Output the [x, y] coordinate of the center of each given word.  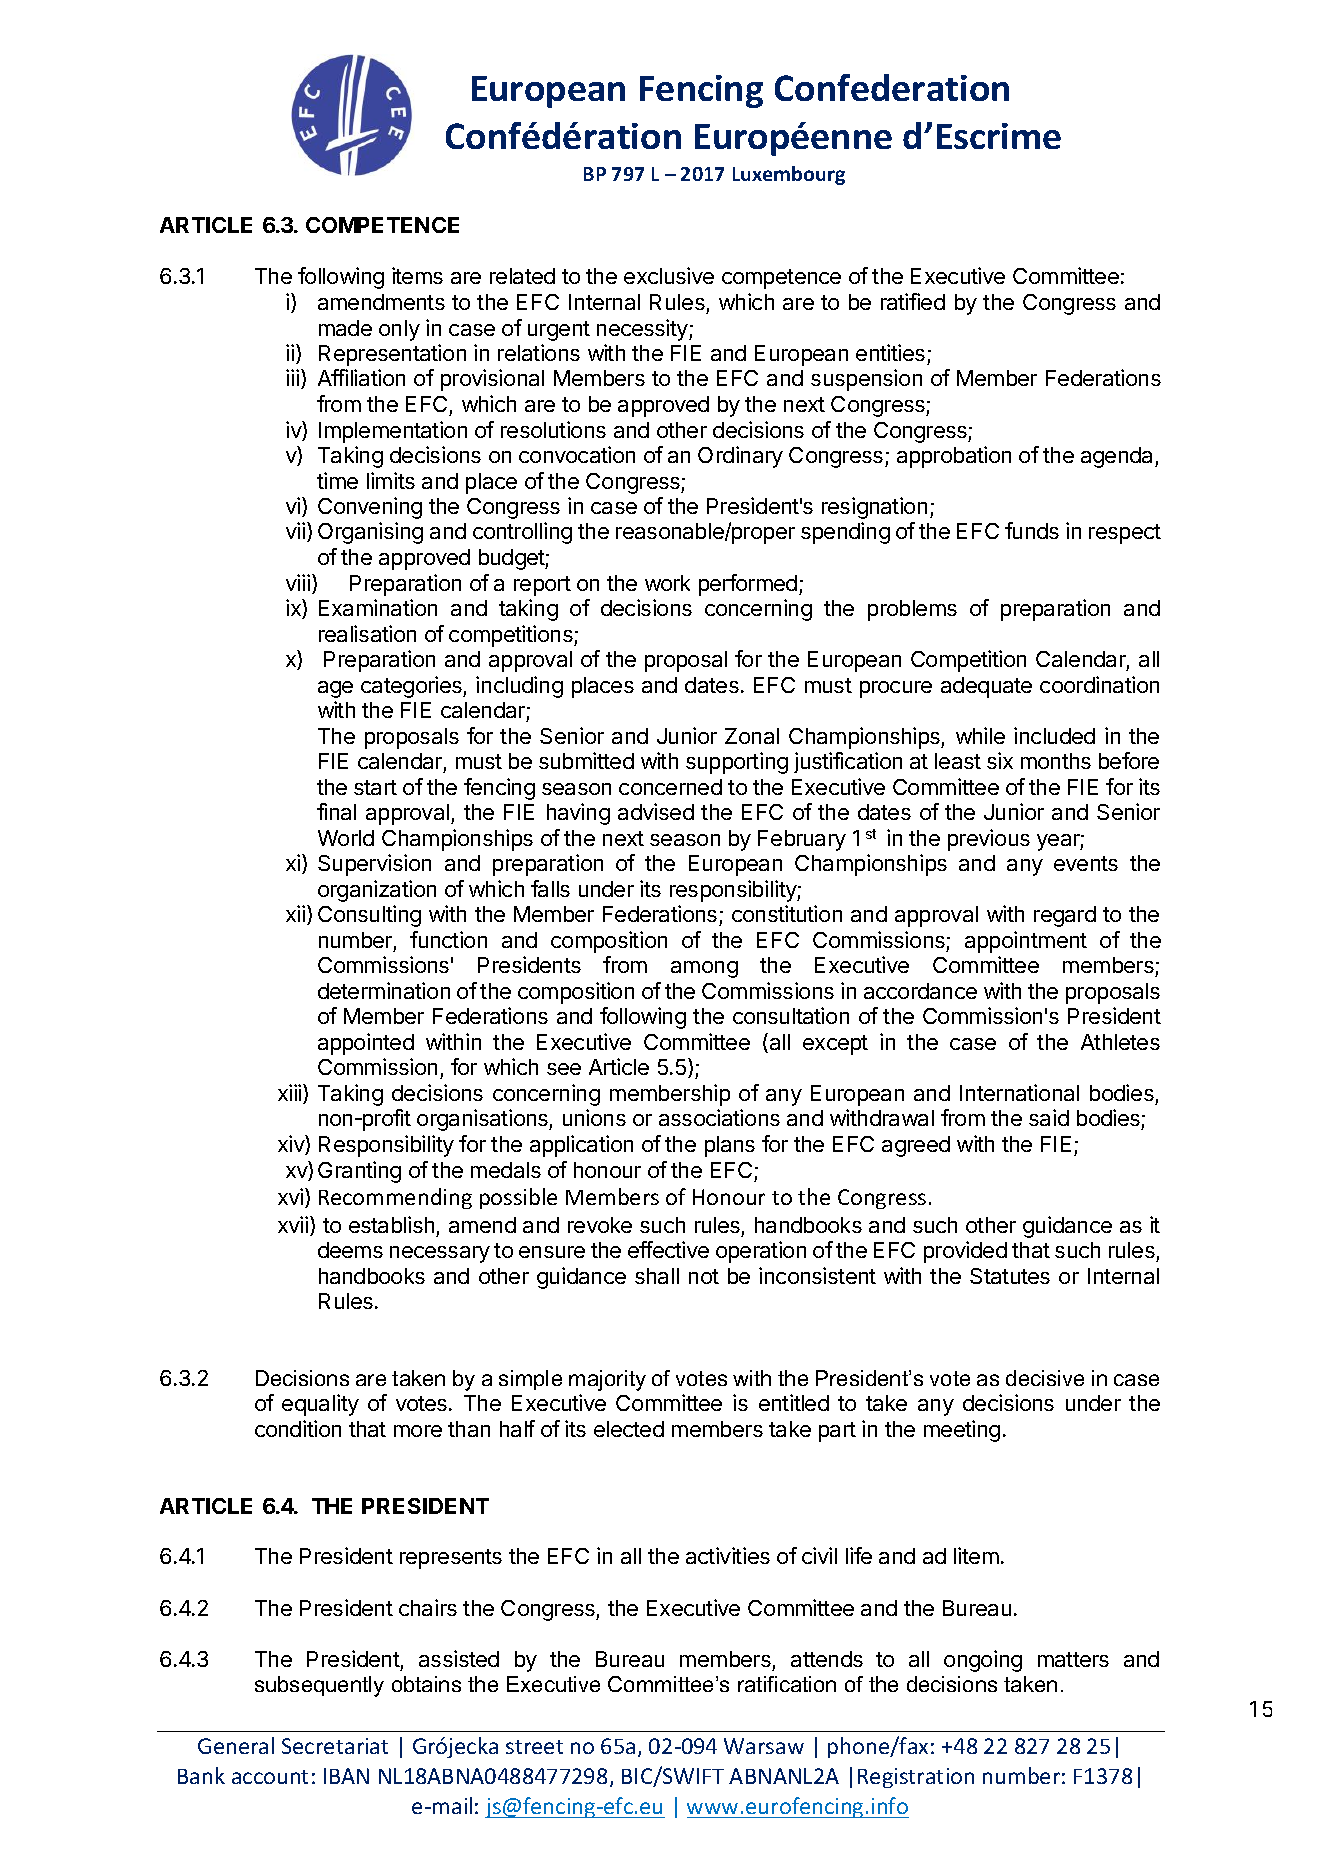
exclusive [669, 275]
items [417, 275]
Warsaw [764, 1746]
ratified [913, 301]
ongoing [983, 1661]
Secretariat [335, 1746]
